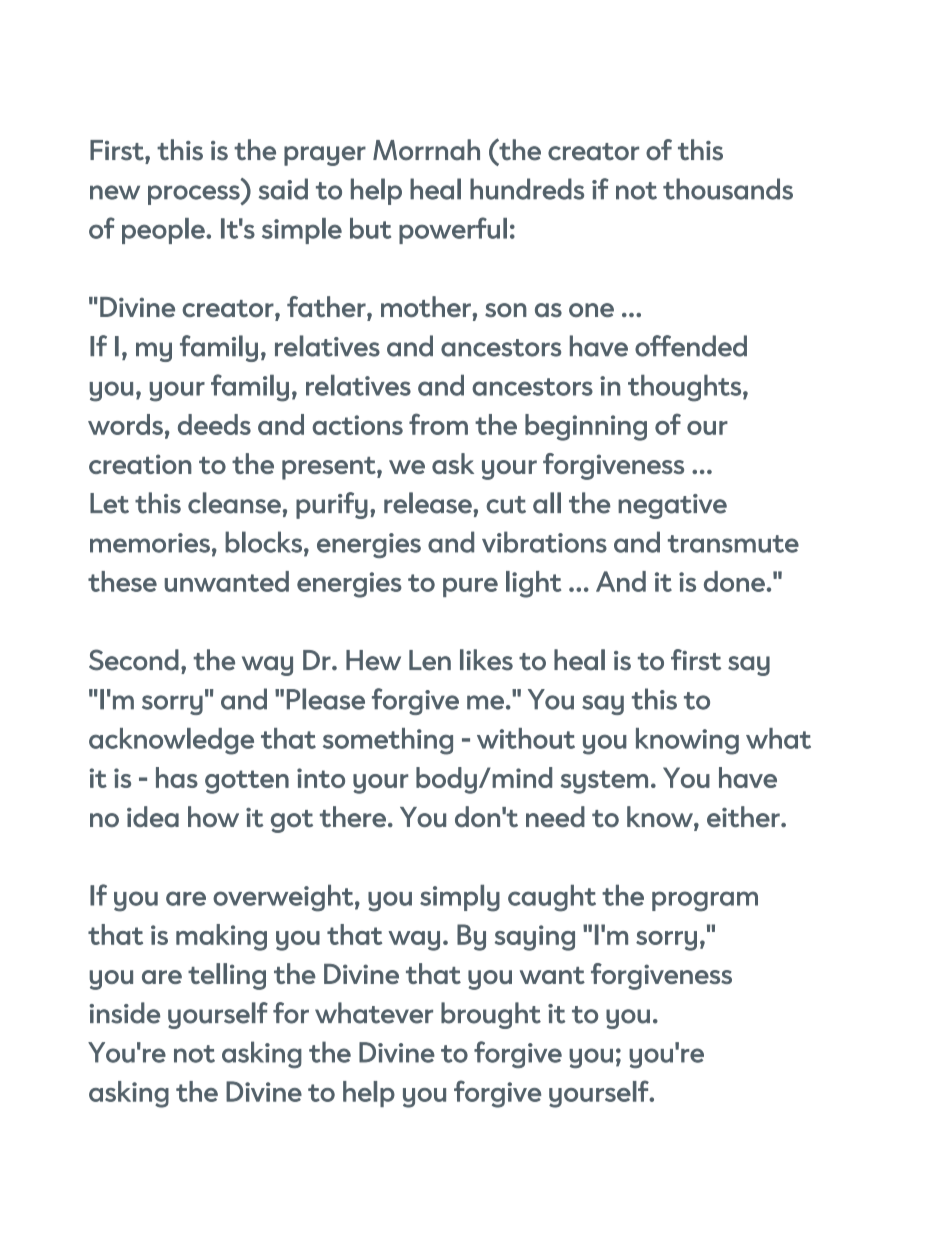 The image size is (952, 1233). What do you see at coordinates (227, 976) in the screenshot?
I see `telling` at bounding box center [227, 976].
